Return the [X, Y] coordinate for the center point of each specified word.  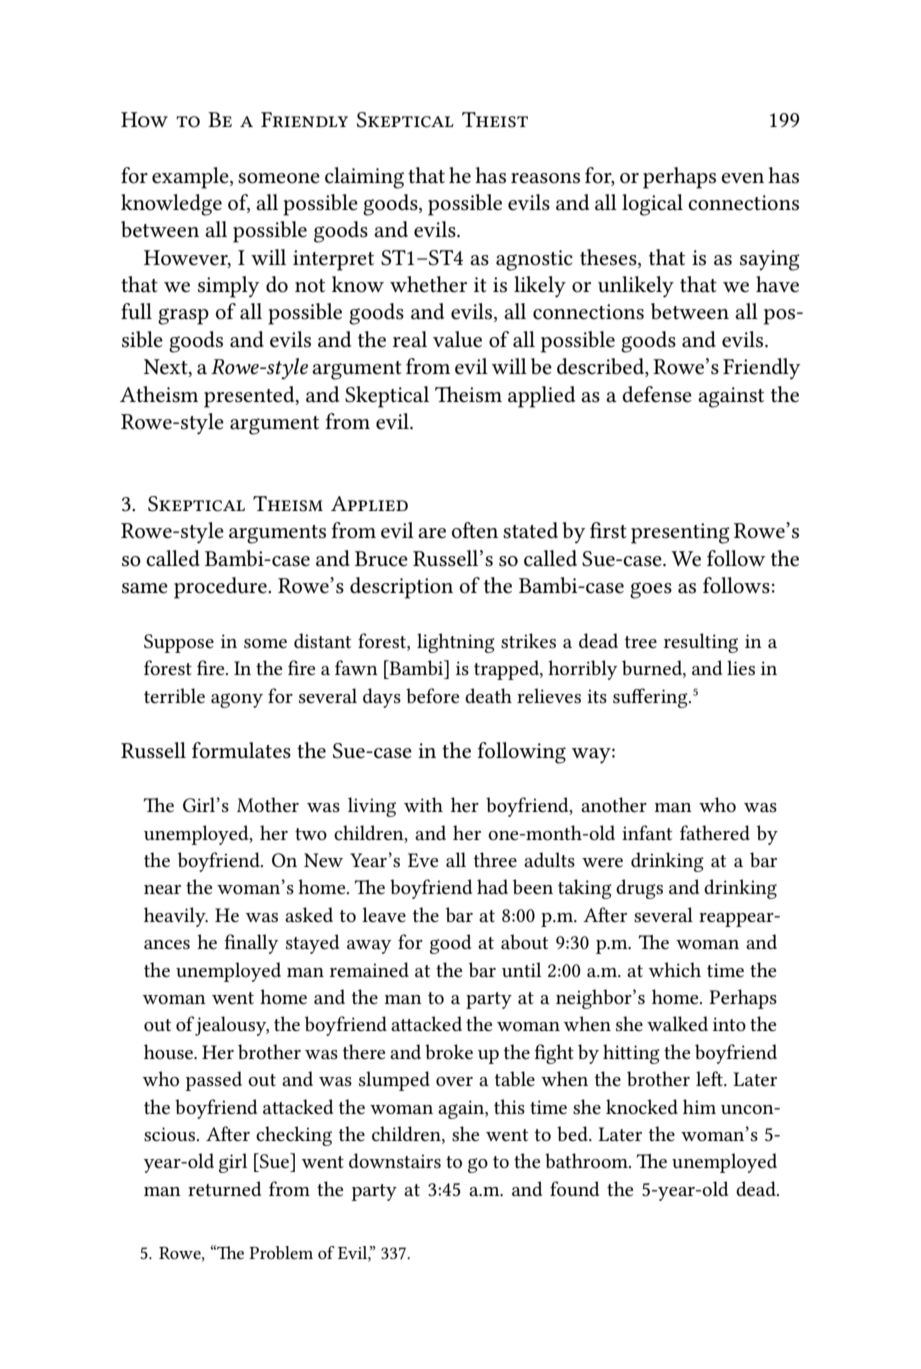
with [423, 804]
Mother [268, 804]
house [169, 1051]
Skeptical [387, 397]
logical [652, 205]
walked [677, 1023]
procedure [221, 588]
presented [250, 397]
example [191, 178]
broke [449, 1051]
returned [224, 1189]
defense [657, 394]
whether [428, 284]
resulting [701, 643]
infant [647, 832]
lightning [456, 643]
